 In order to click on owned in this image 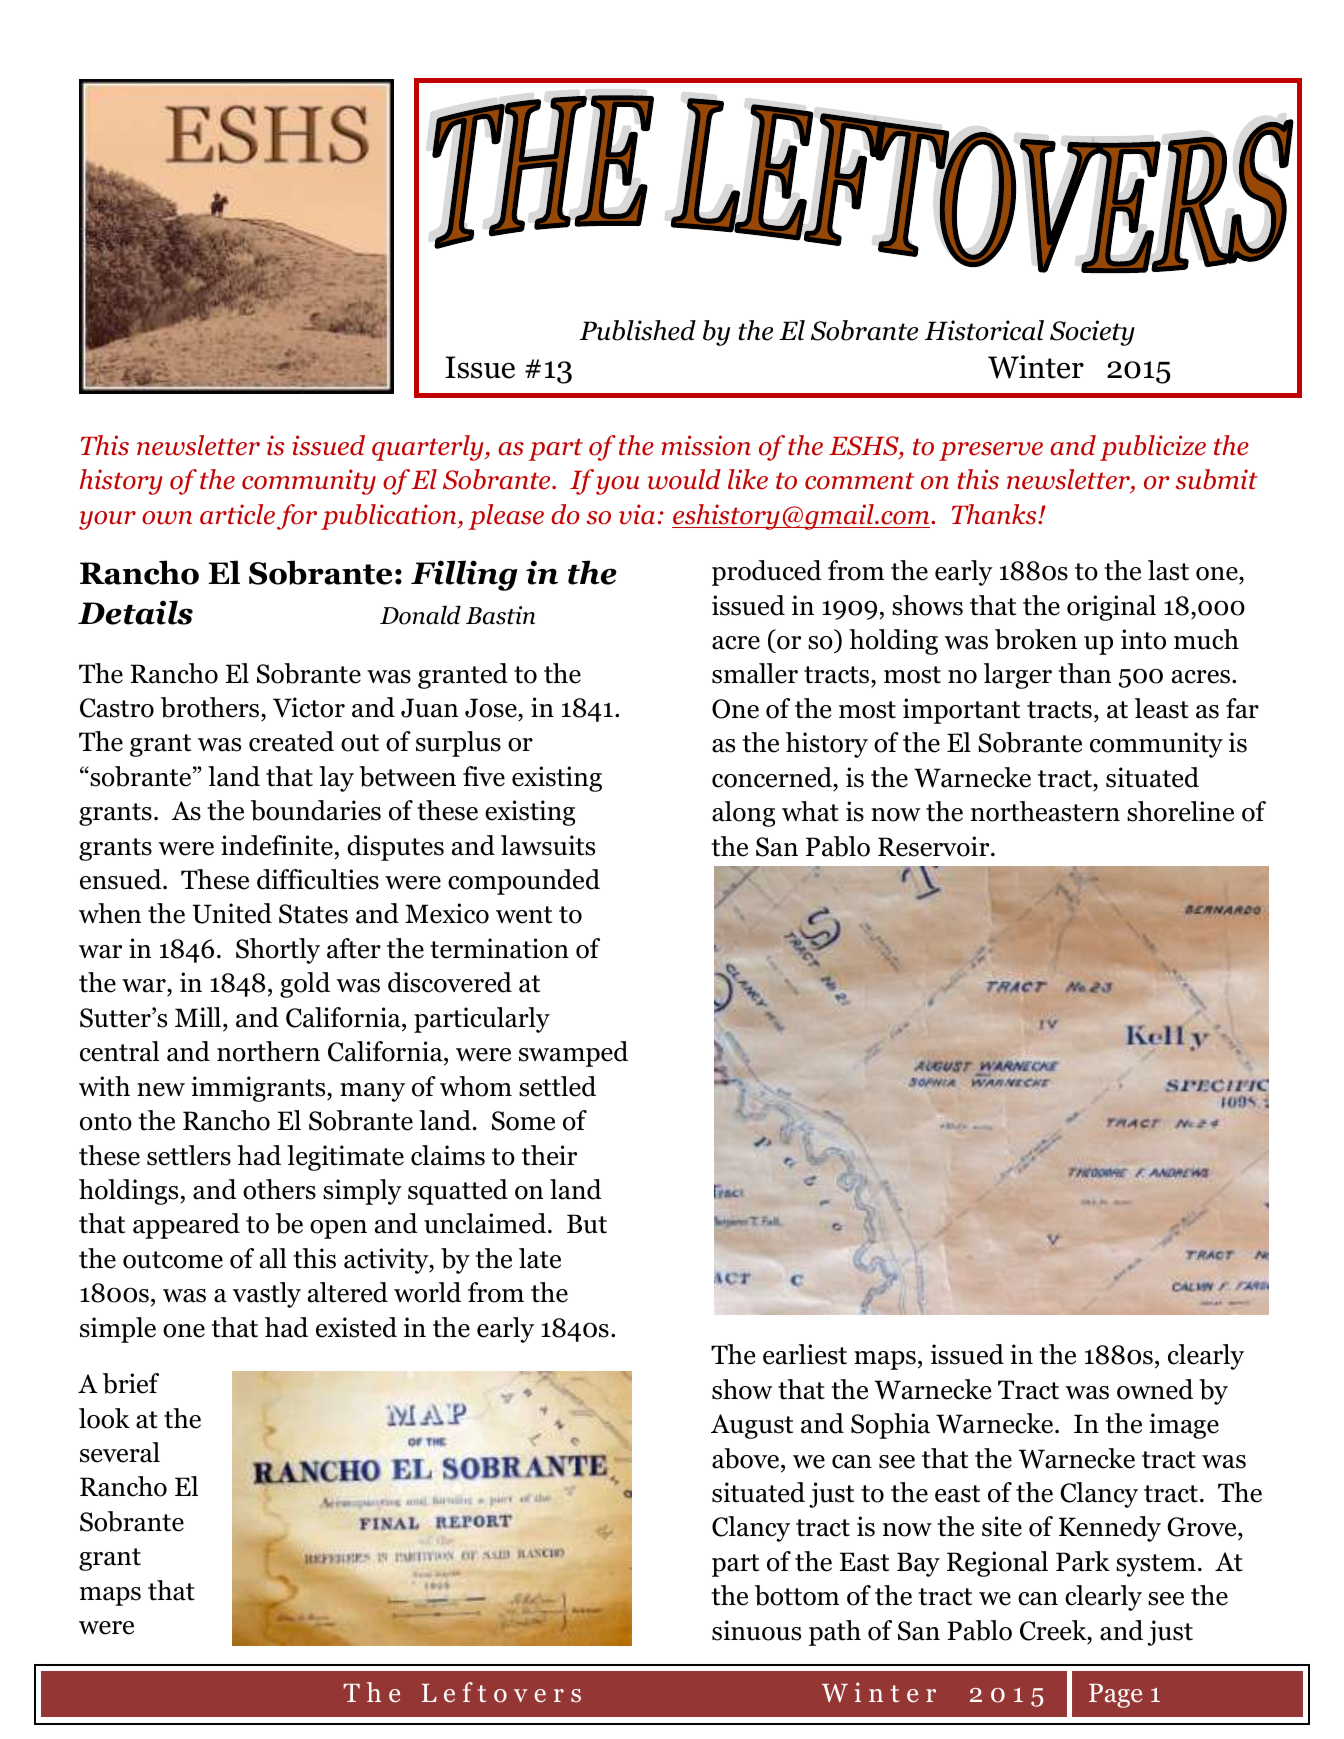, I will do `click(1155, 1389)`.
